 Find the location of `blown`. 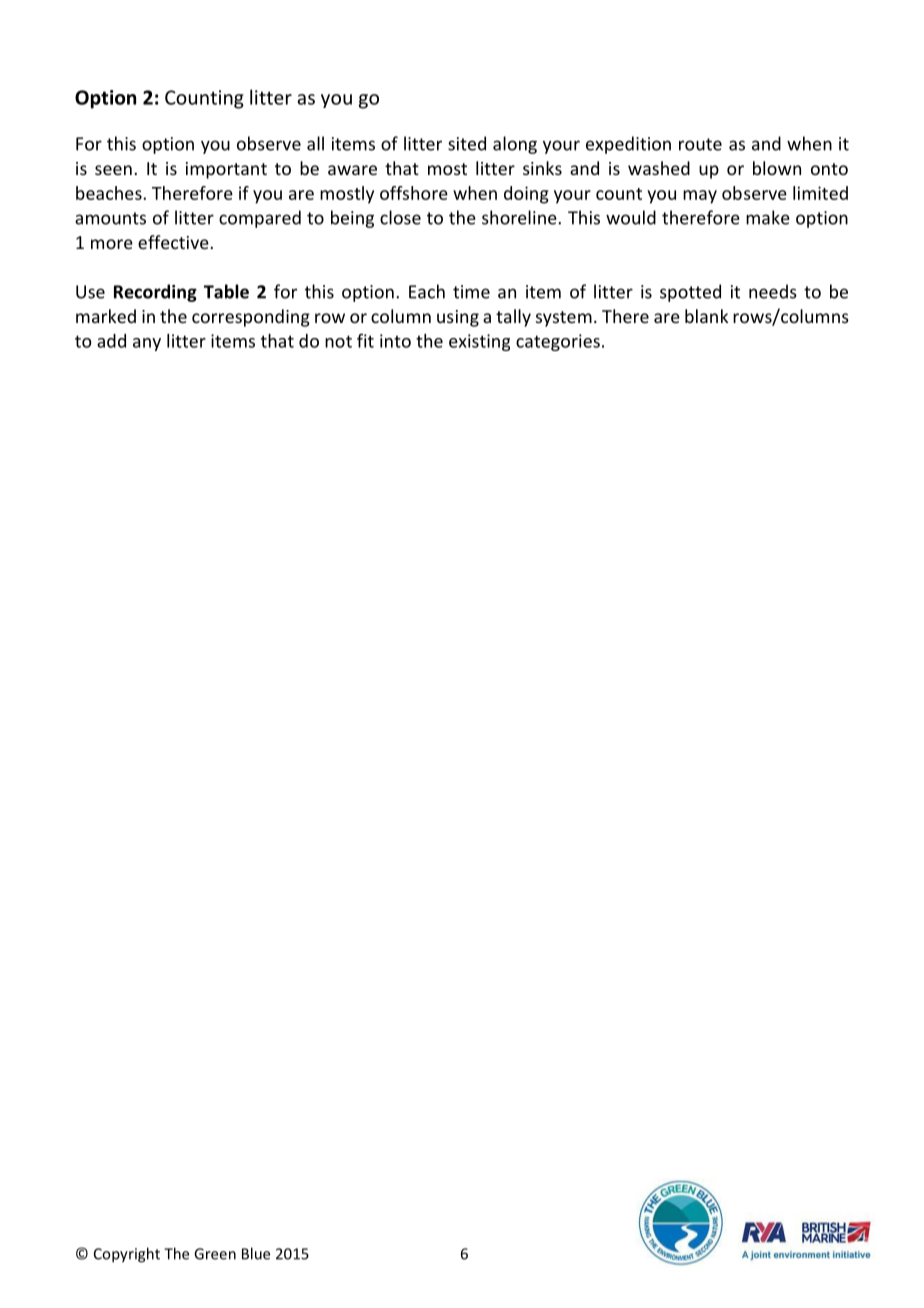

blown is located at coordinates (777, 168).
